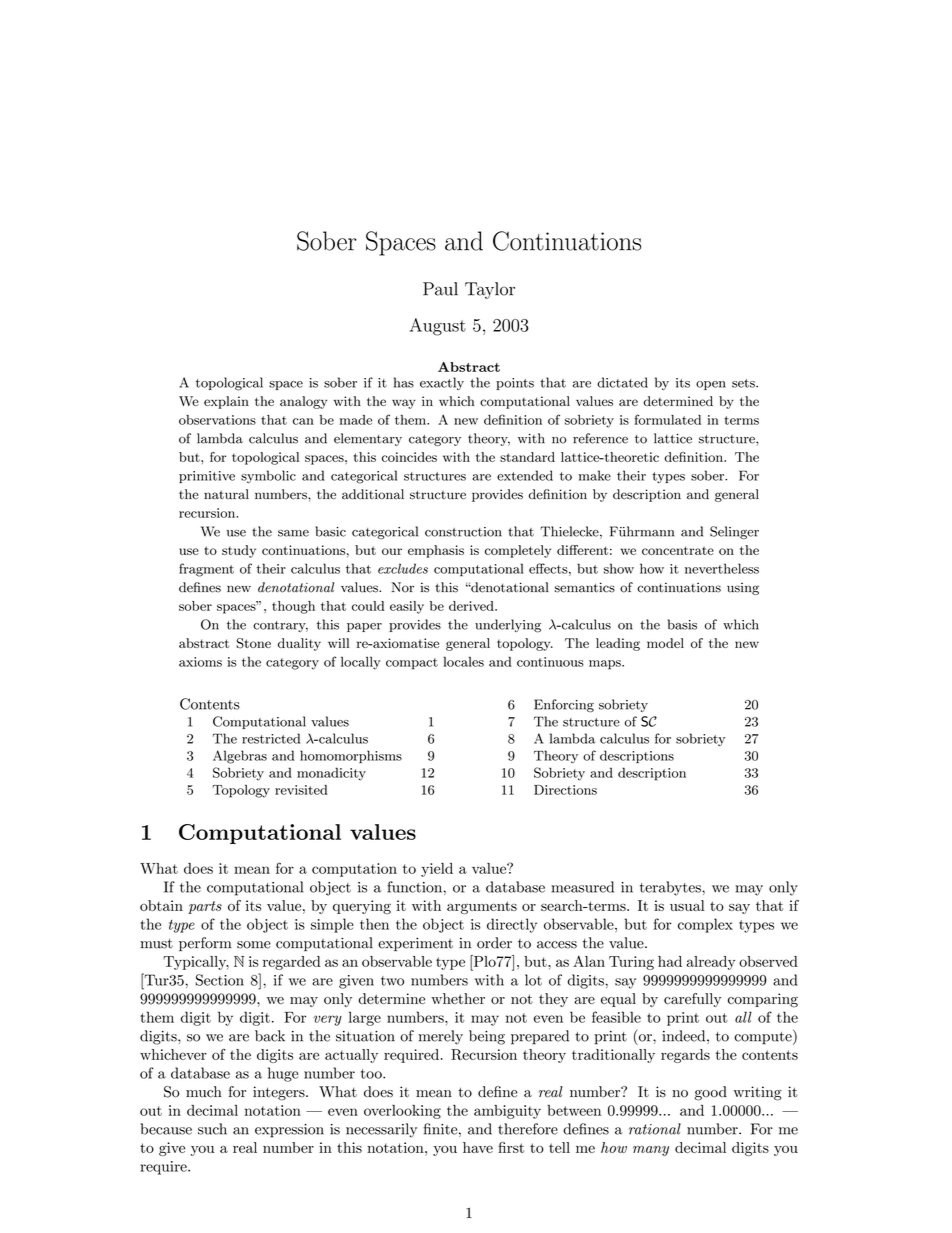 The height and width of the page is (1233, 952). I want to click on terabytes, so click(671, 888).
